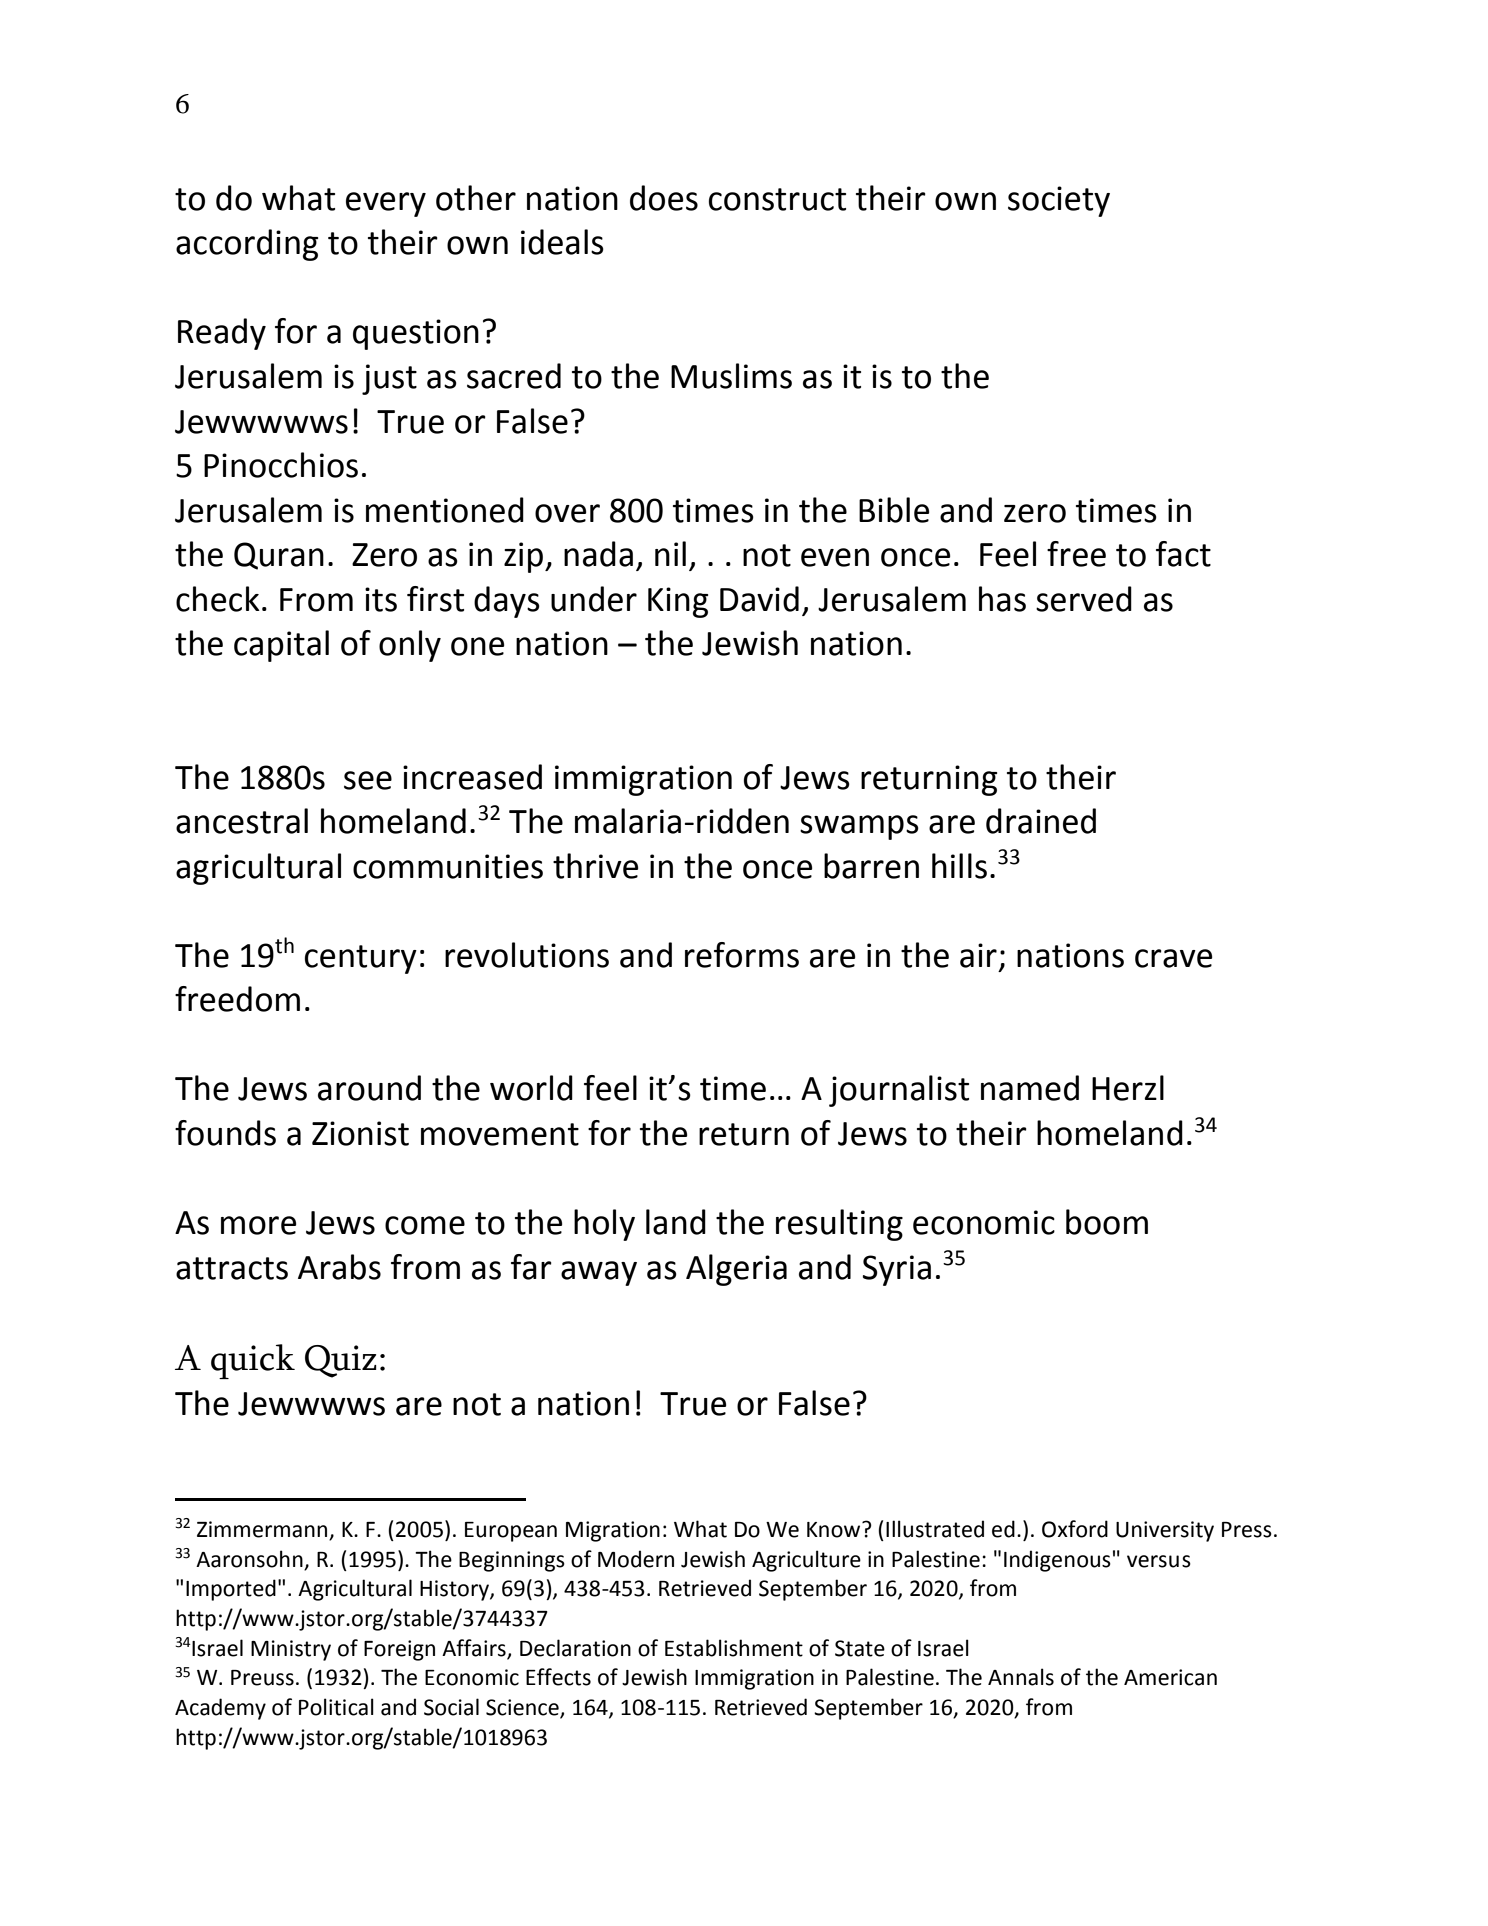  Describe the element at coordinates (777, 199) in the screenshot. I see `construct` at that location.
